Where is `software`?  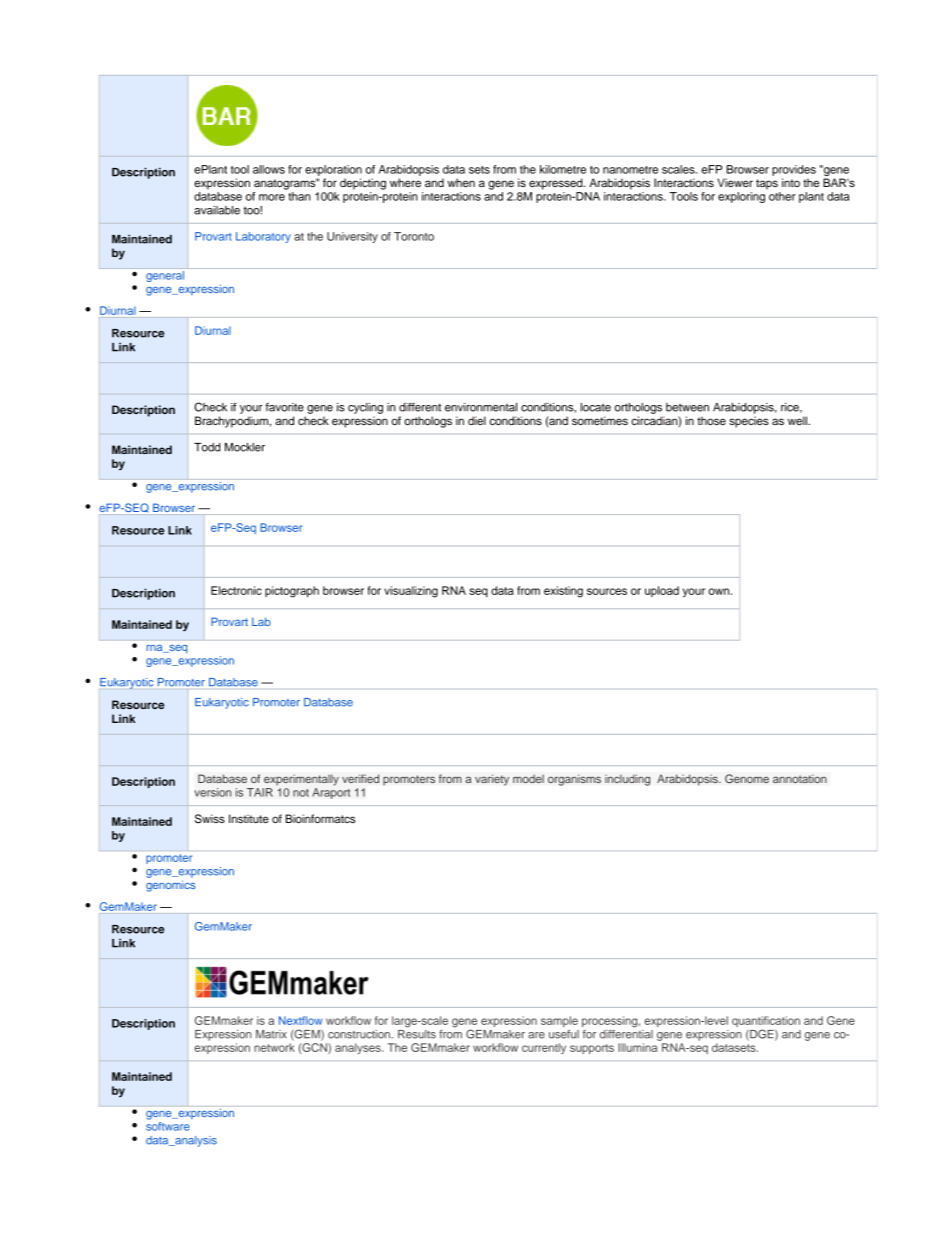
software is located at coordinates (168, 1126).
